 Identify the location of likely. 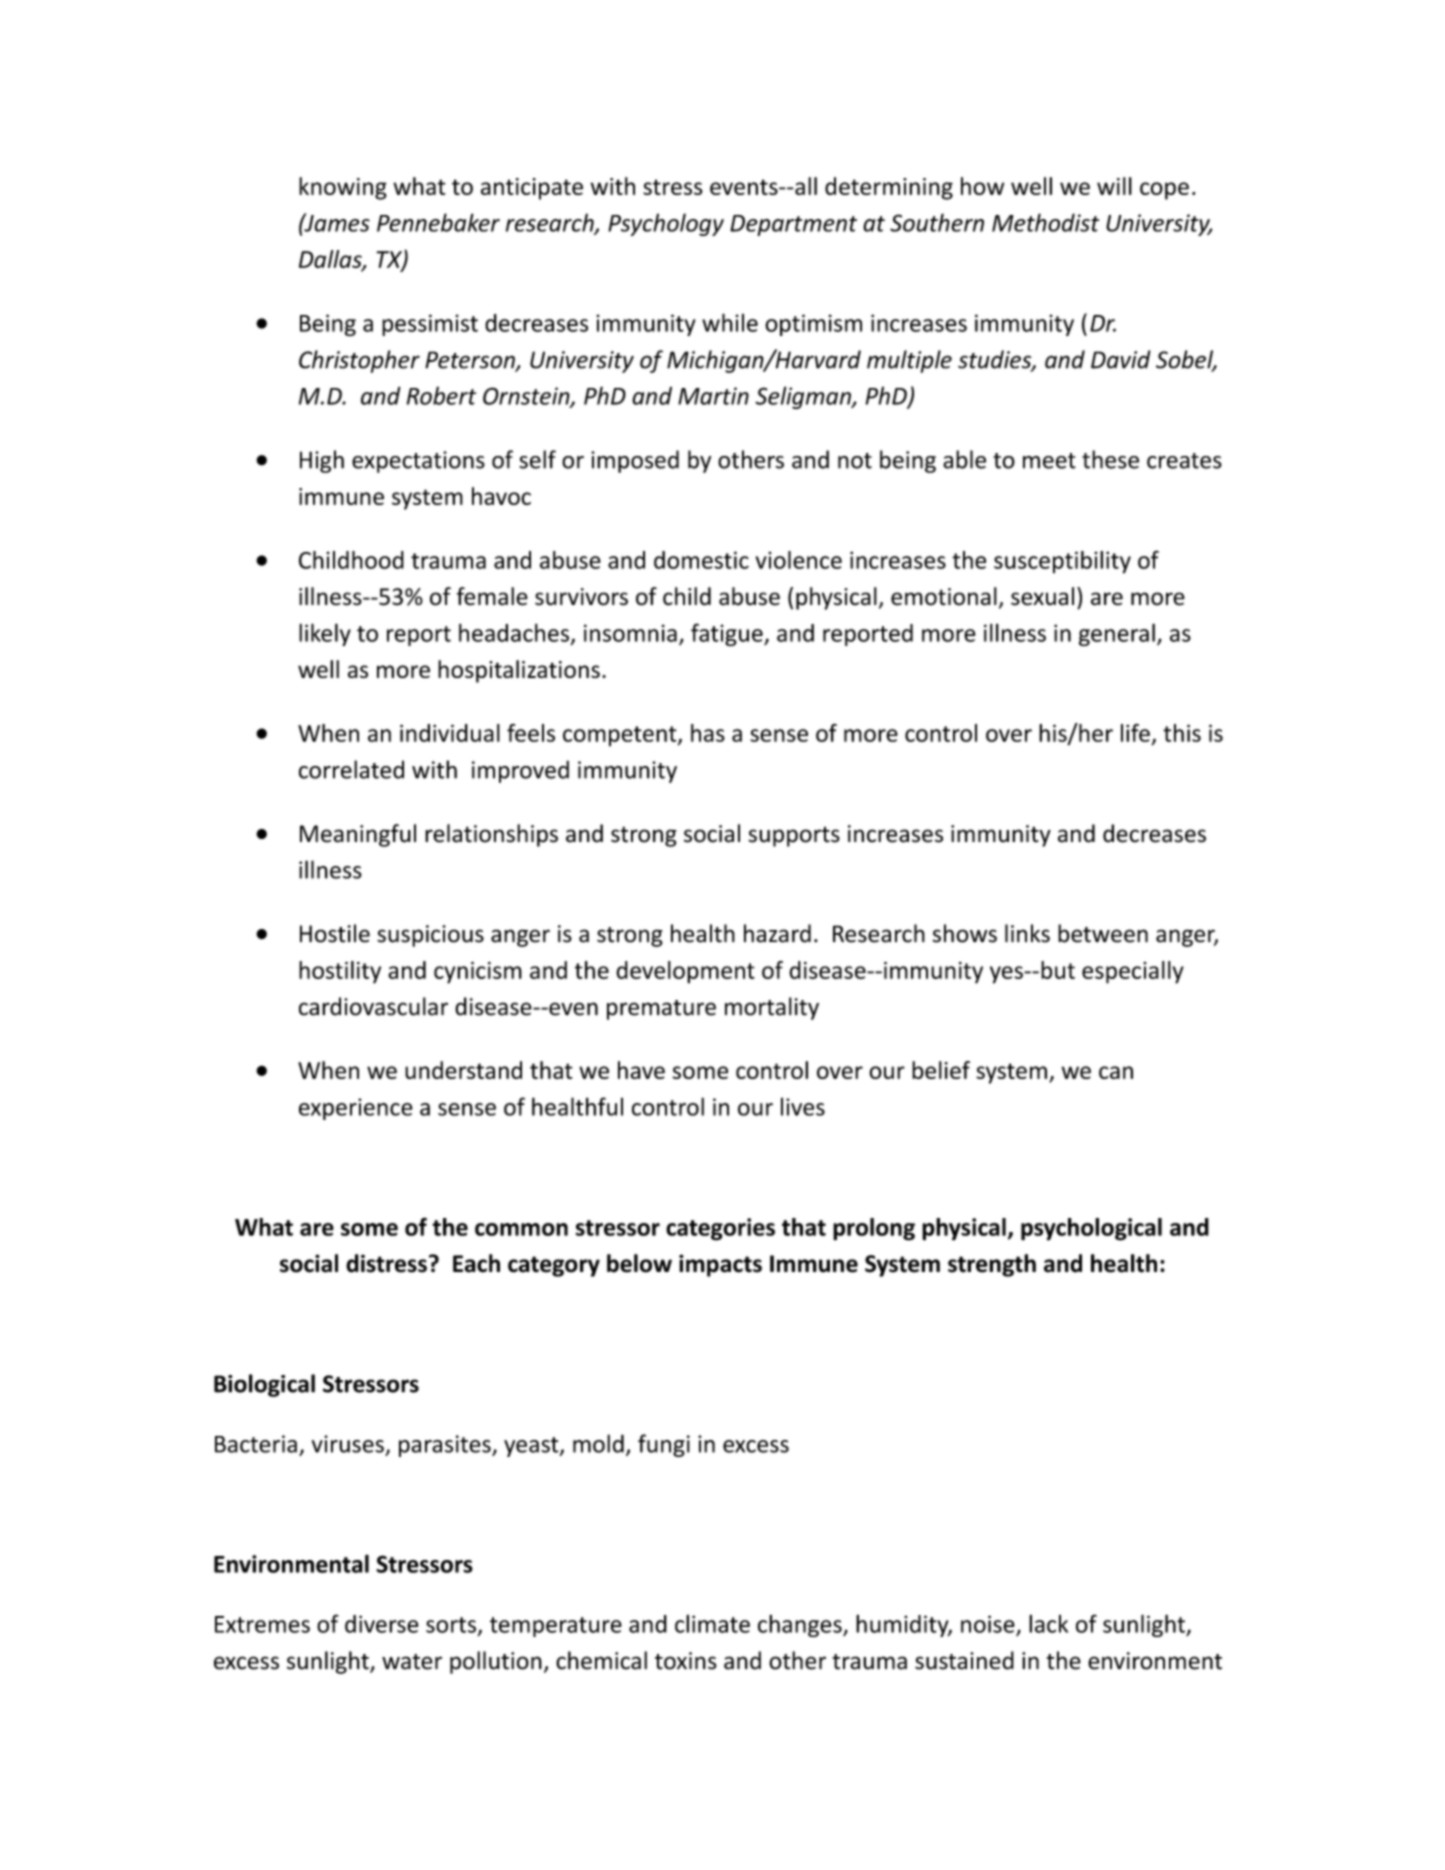
(325, 634).
